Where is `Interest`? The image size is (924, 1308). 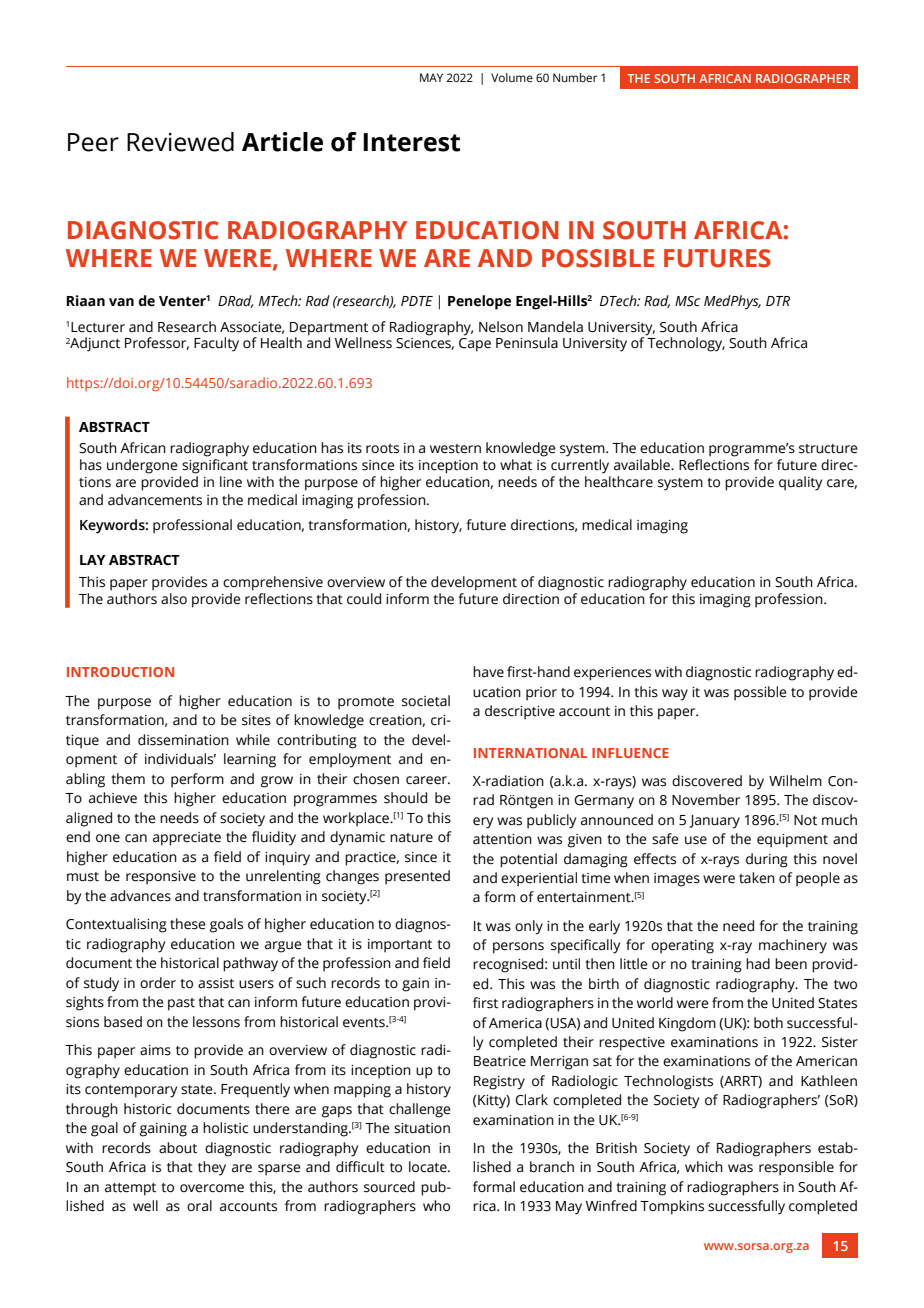 Interest is located at coordinates (411, 142).
